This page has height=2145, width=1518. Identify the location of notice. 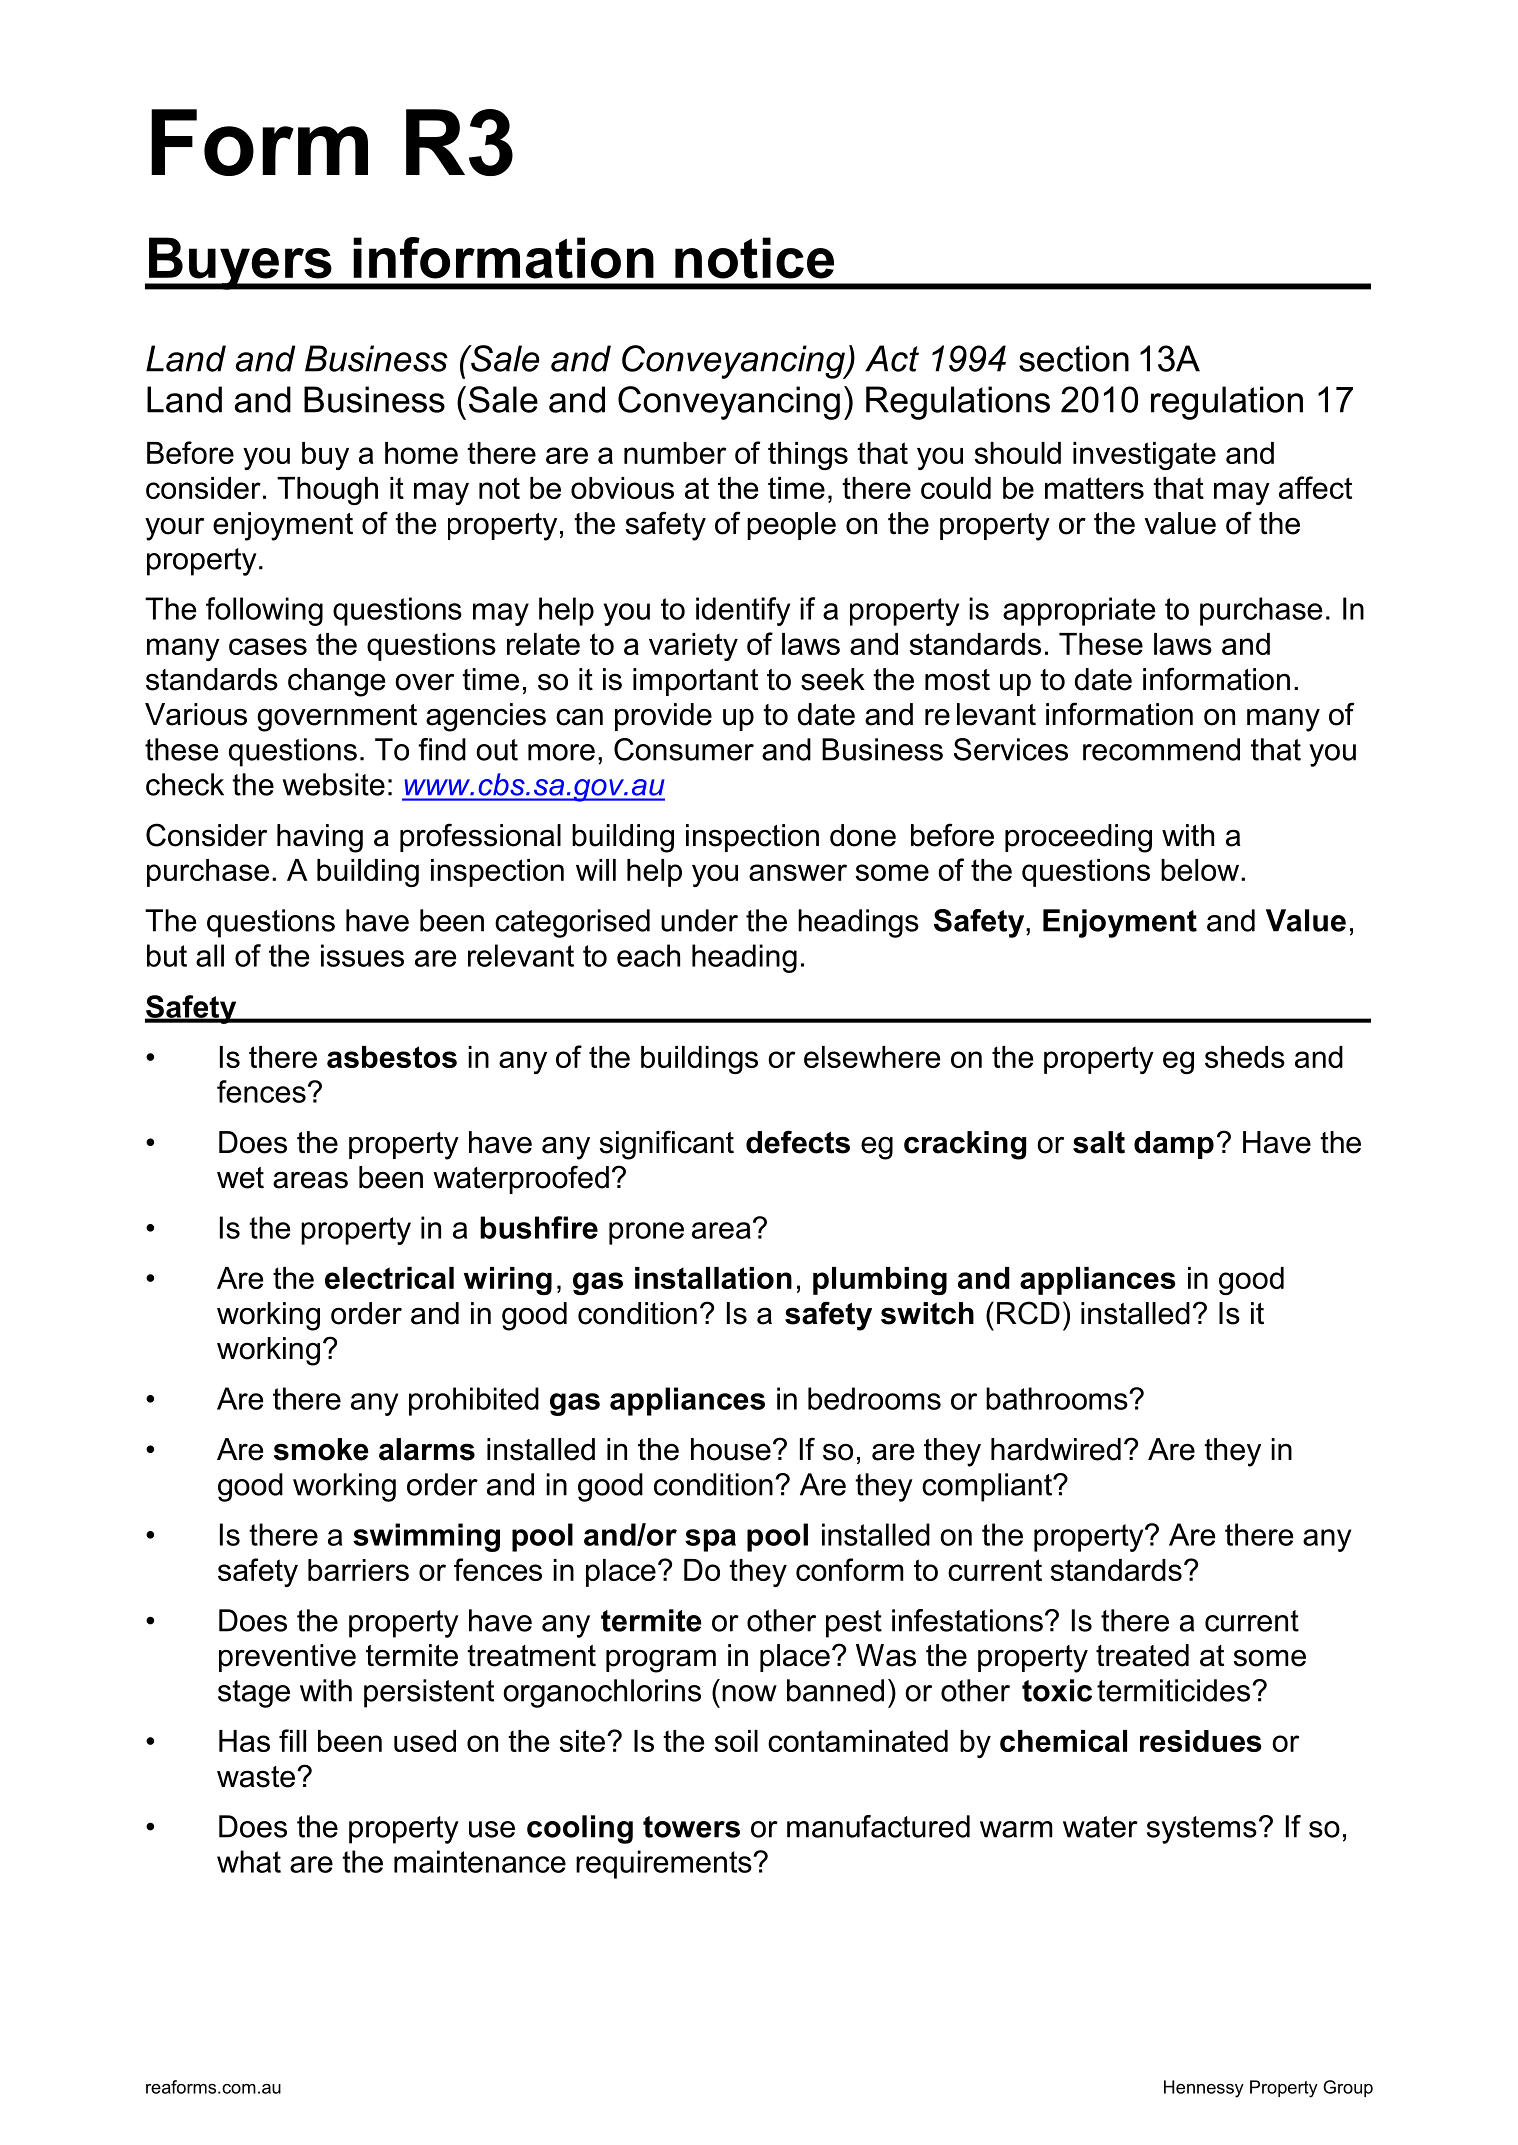
(754, 258).
